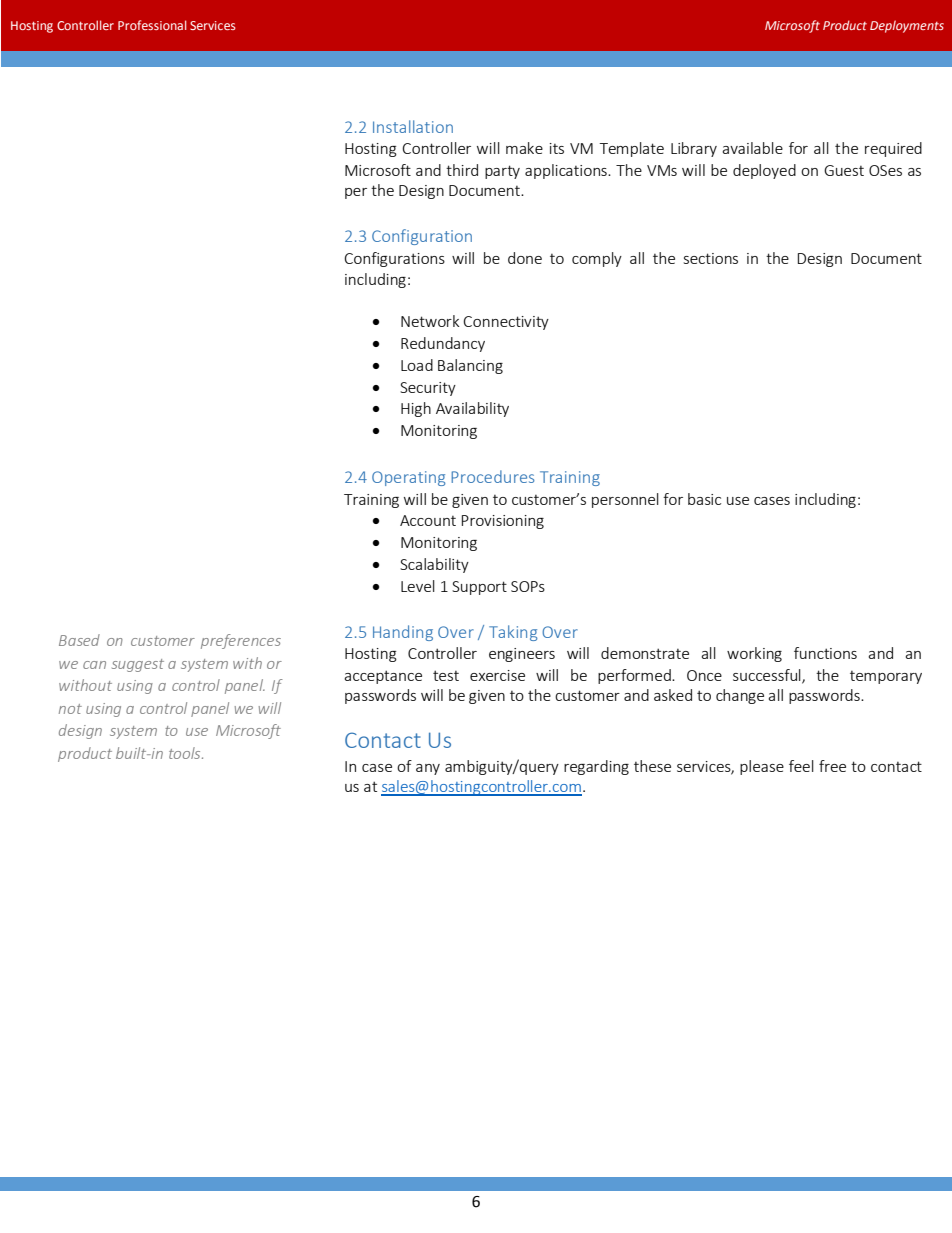 The height and width of the image is (1233, 952). I want to click on any, so click(428, 769).
